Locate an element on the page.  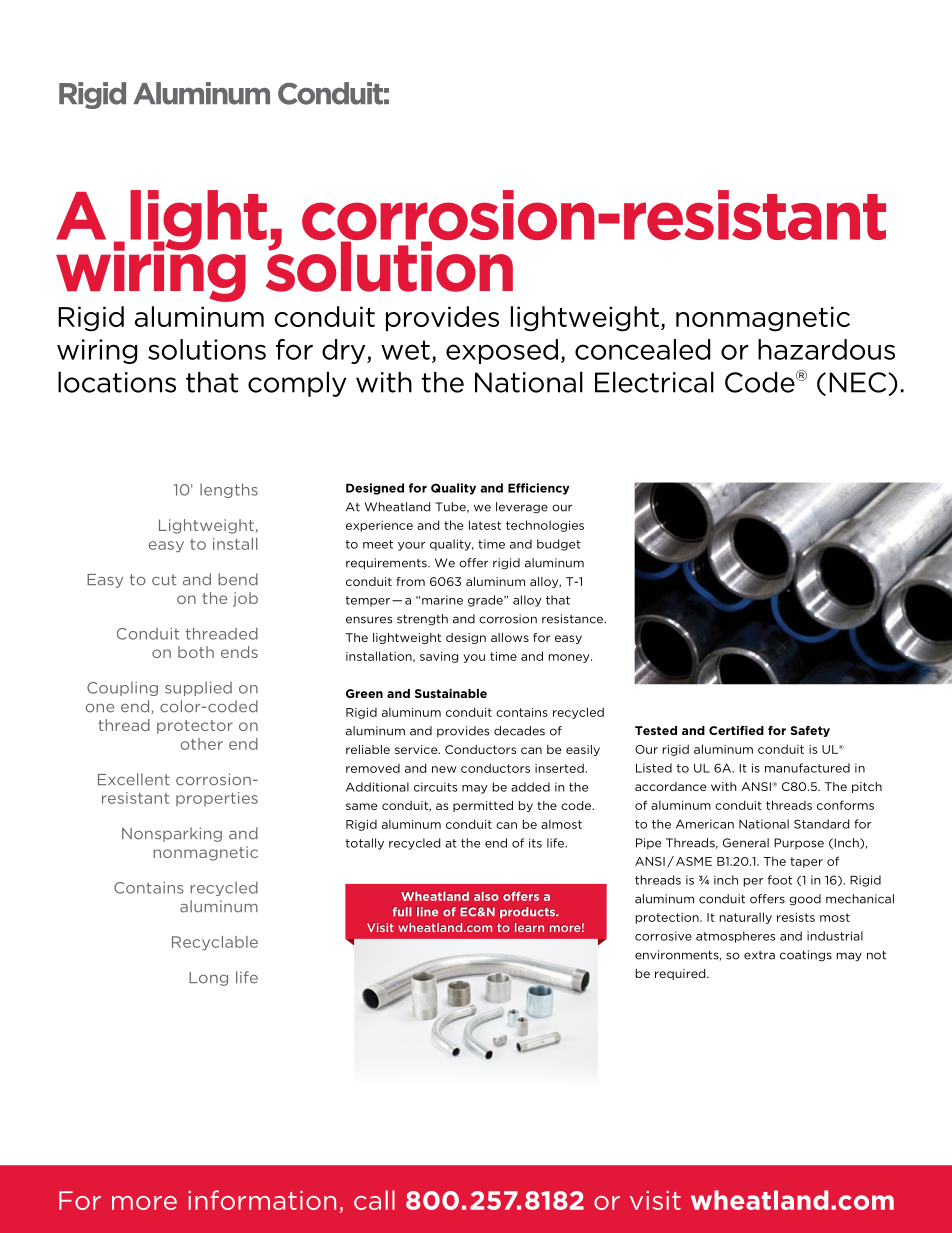
exposed is located at coordinates (502, 351).
